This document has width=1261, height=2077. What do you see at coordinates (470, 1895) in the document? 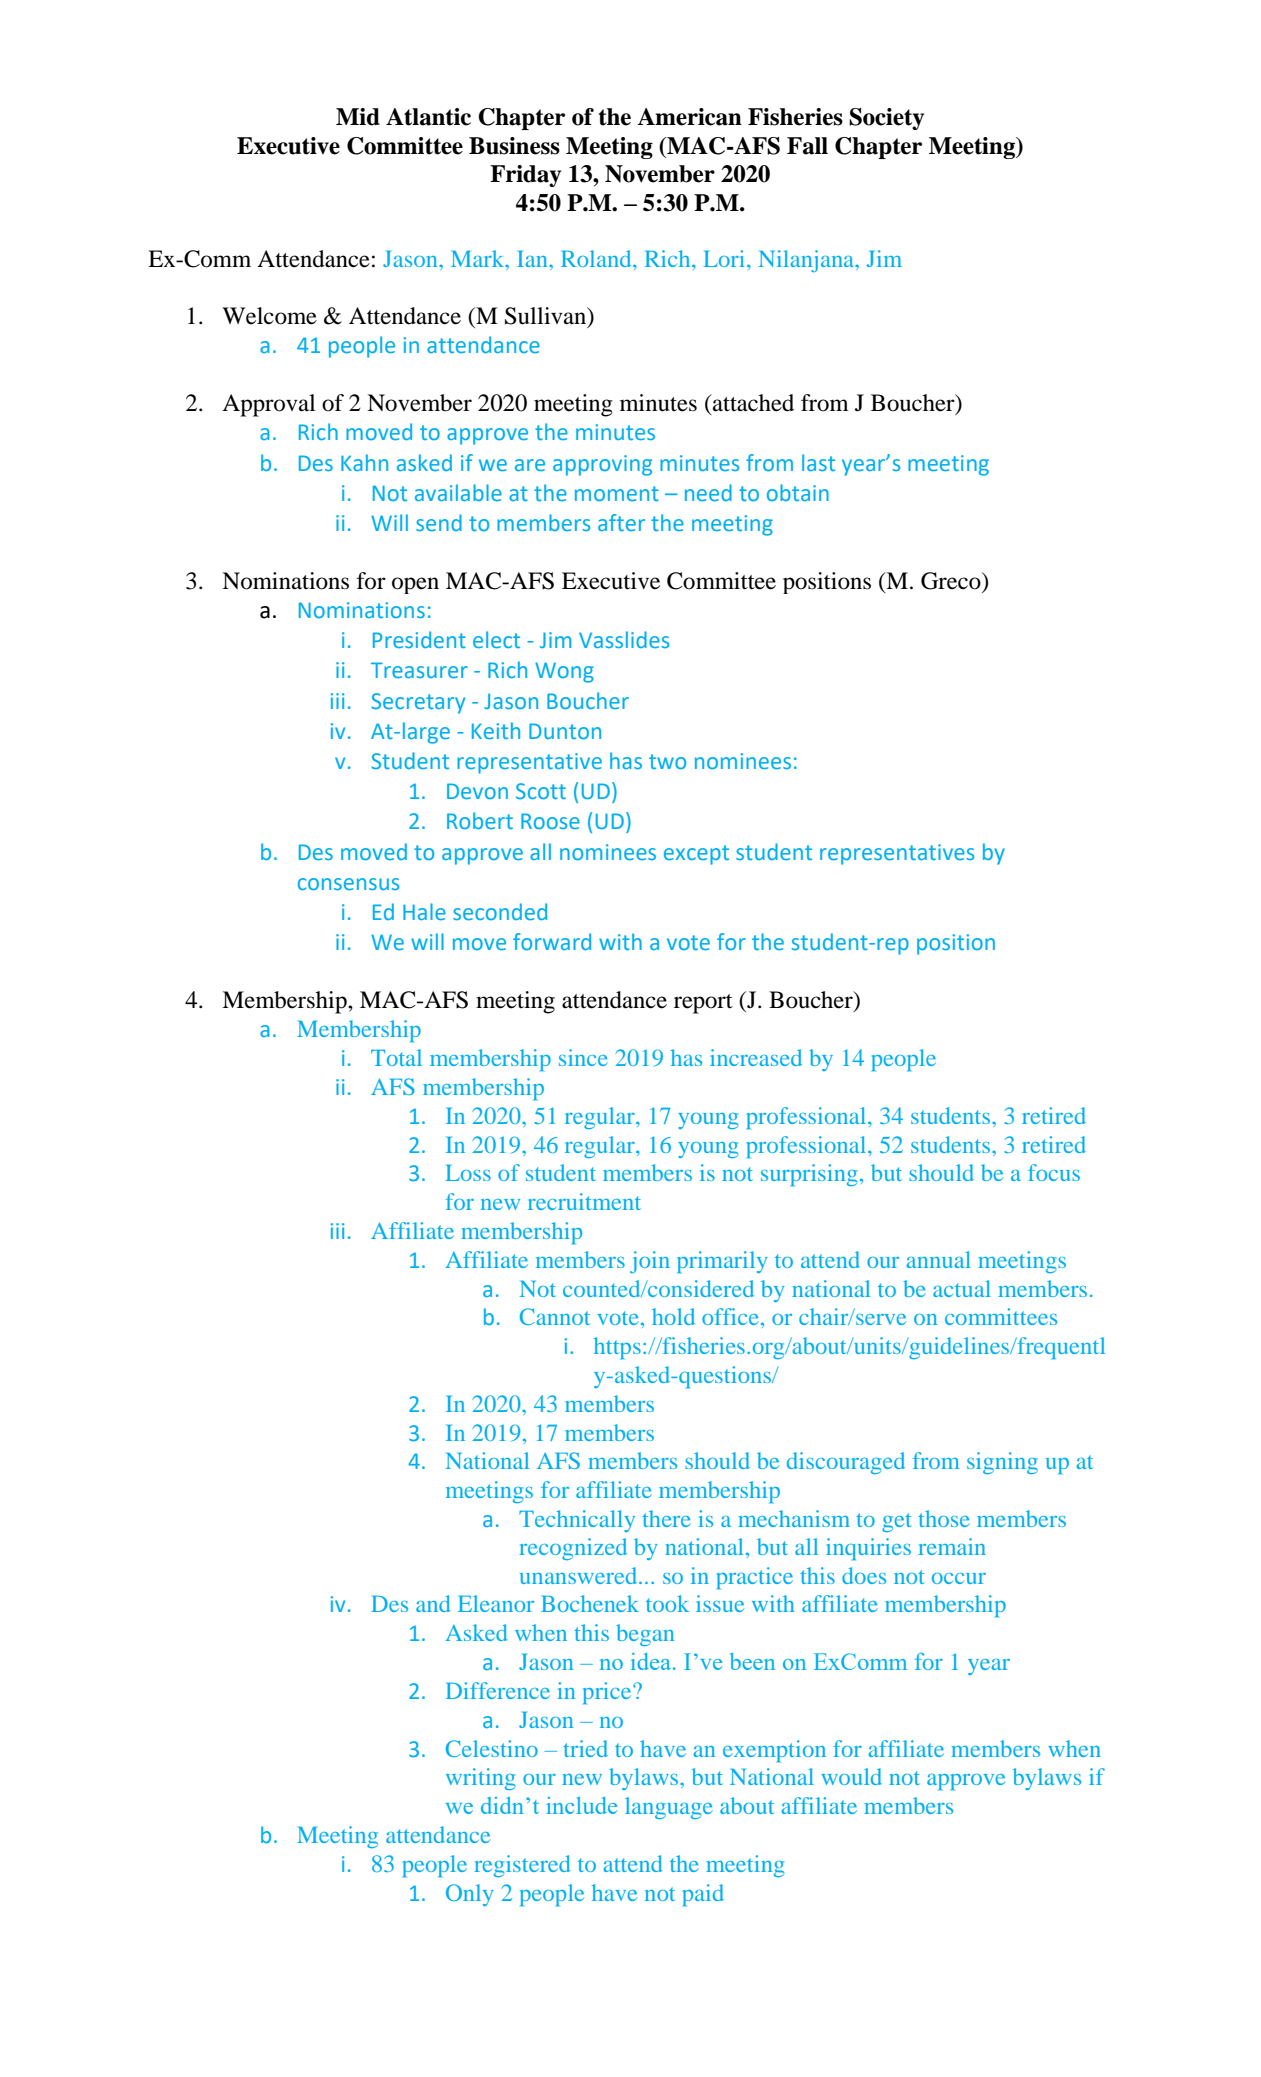
I see `Only` at bounding box center [470, 1895].
